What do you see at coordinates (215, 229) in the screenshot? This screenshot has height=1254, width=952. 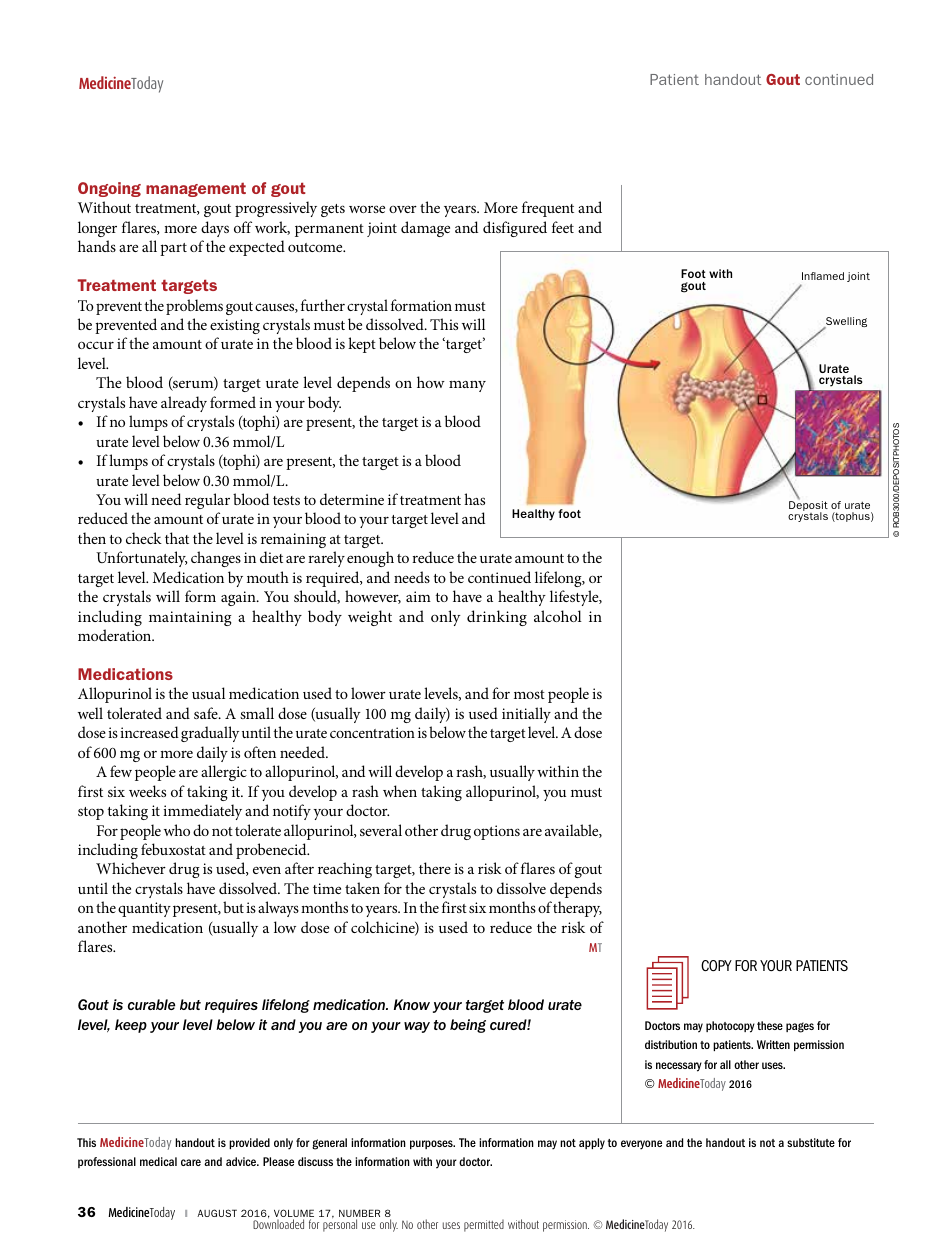 I see `days` at bounding box center [215, 229].
